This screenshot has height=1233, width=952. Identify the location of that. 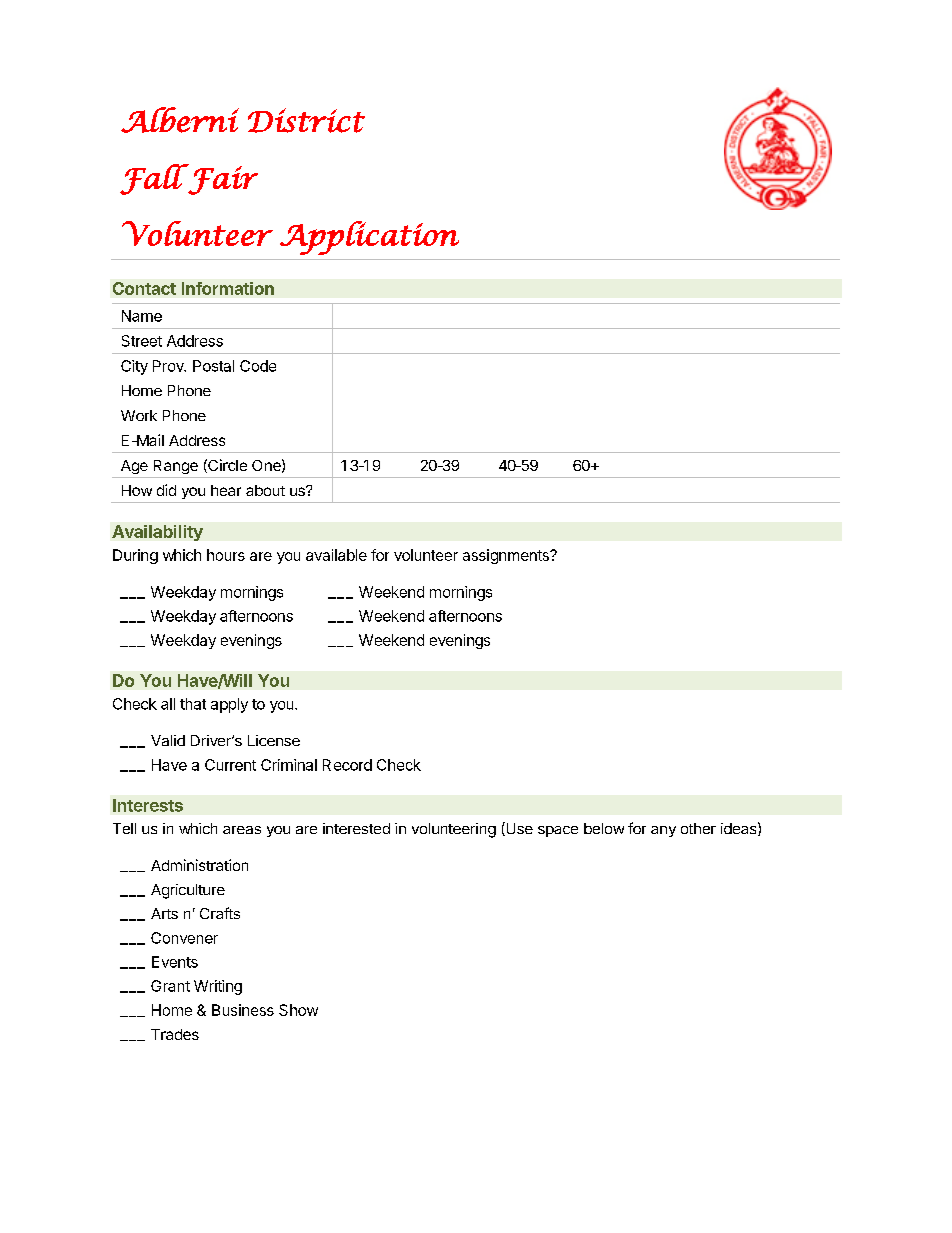
(193, 704).
